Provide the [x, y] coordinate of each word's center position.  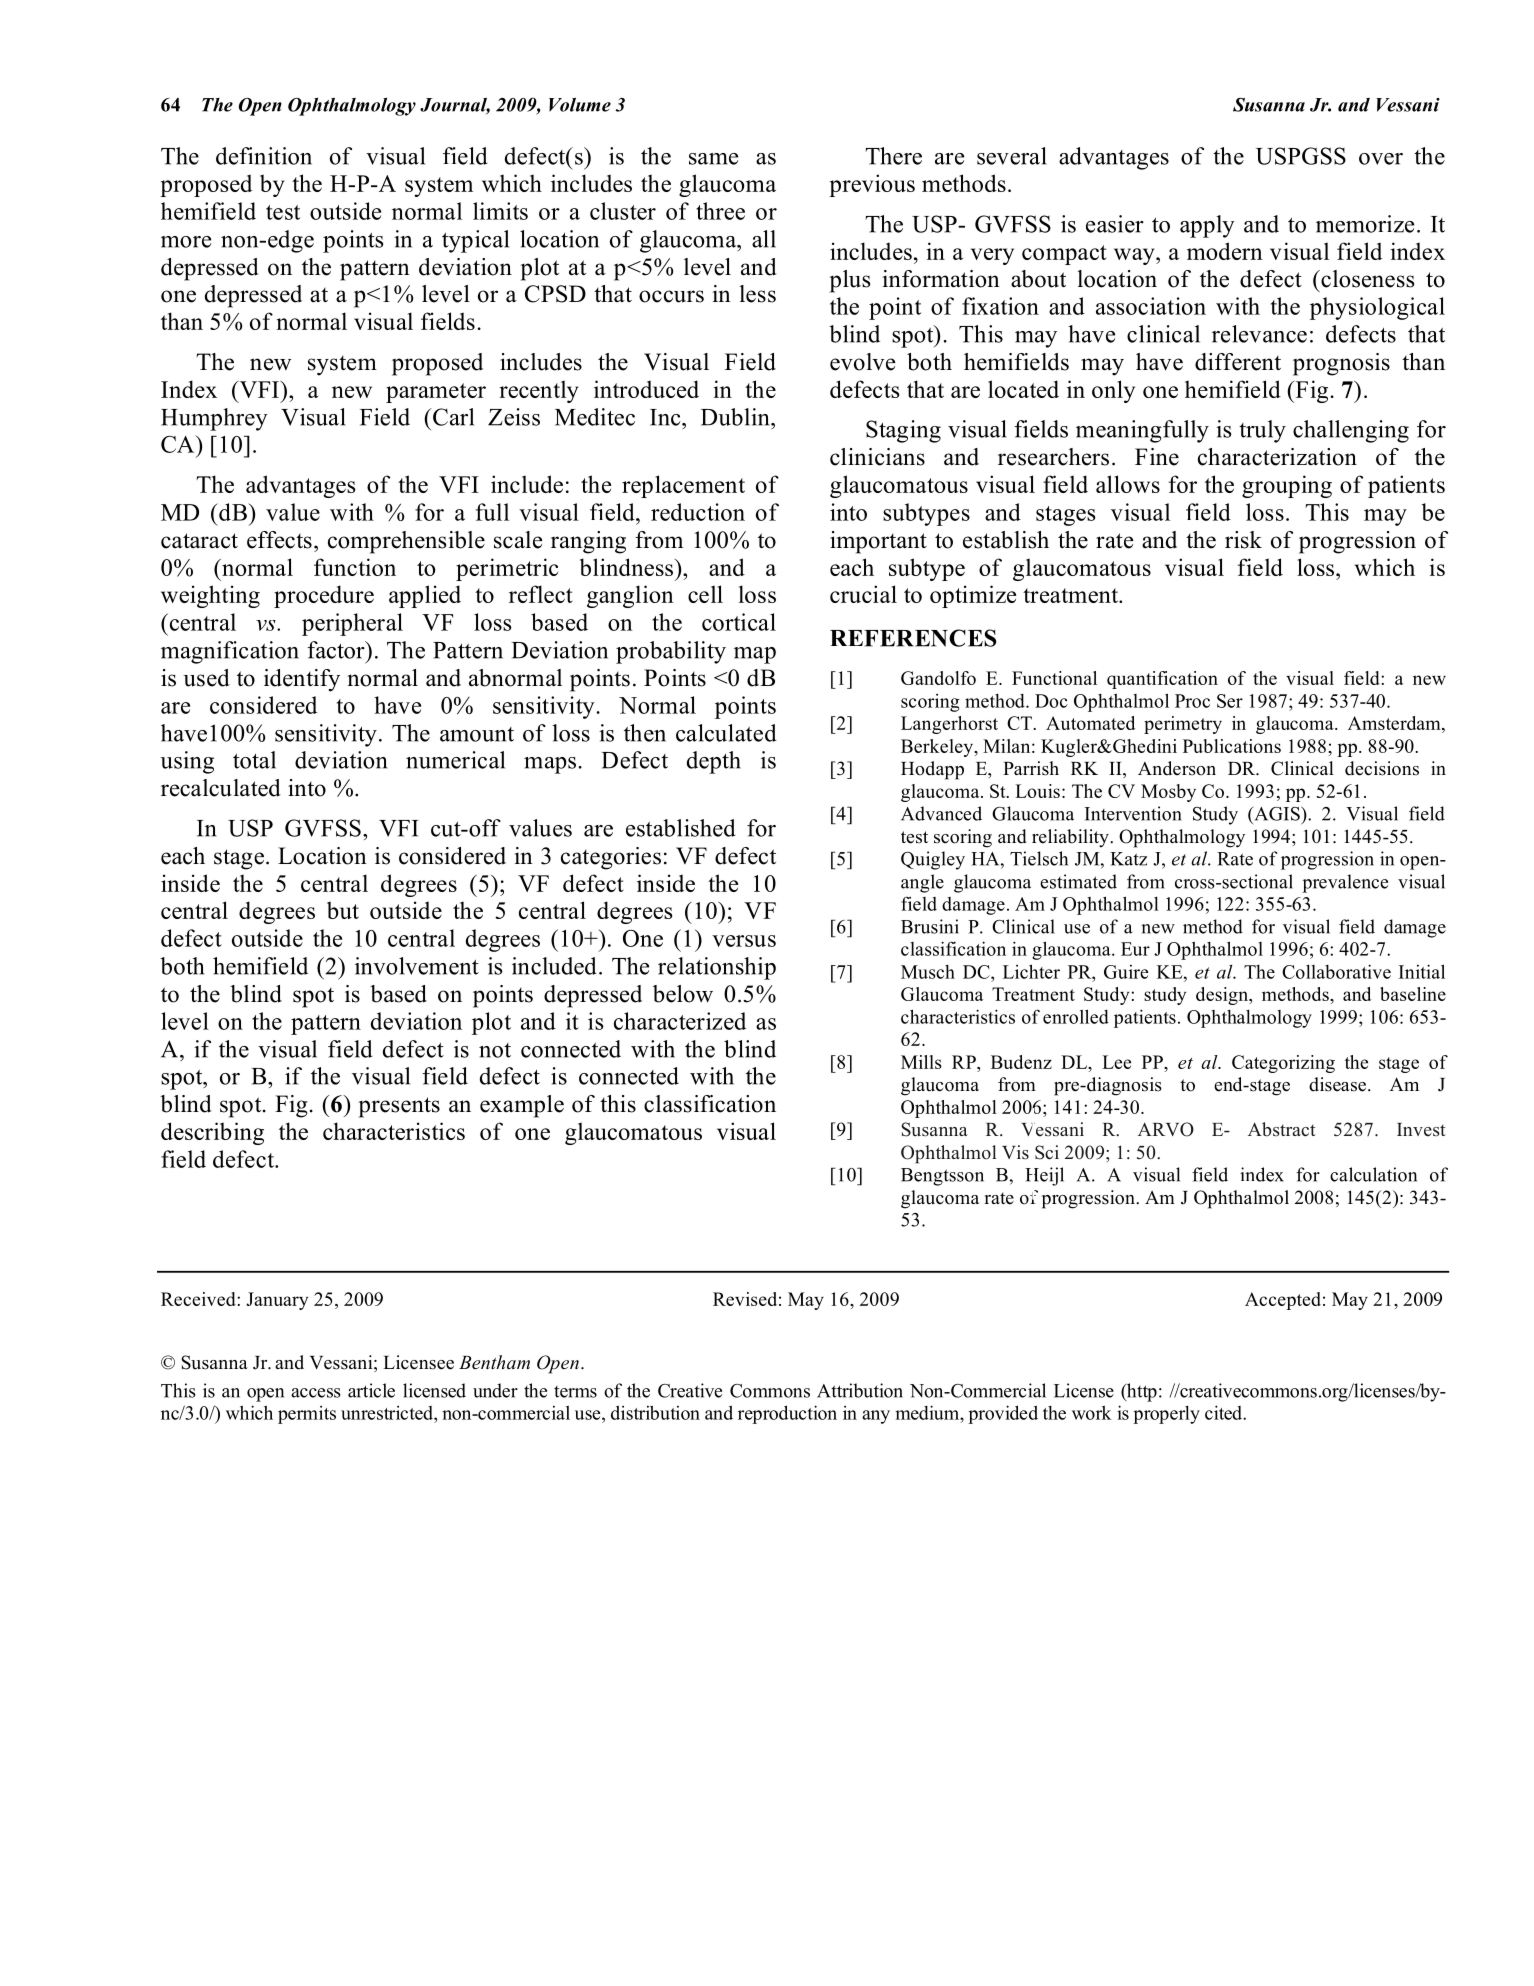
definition [264, 156]
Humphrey [214, 419]
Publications [1232, 746]
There [893, 156]
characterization [1277, 457]
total [254, 760]
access [316, 1393]
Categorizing [1283, 1064]
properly [1166, 1415]
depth [714, 762]
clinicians [877, 457]
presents [399, 1107]
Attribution [860, 1390]
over [1381, 159]
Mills [921, 1062]
